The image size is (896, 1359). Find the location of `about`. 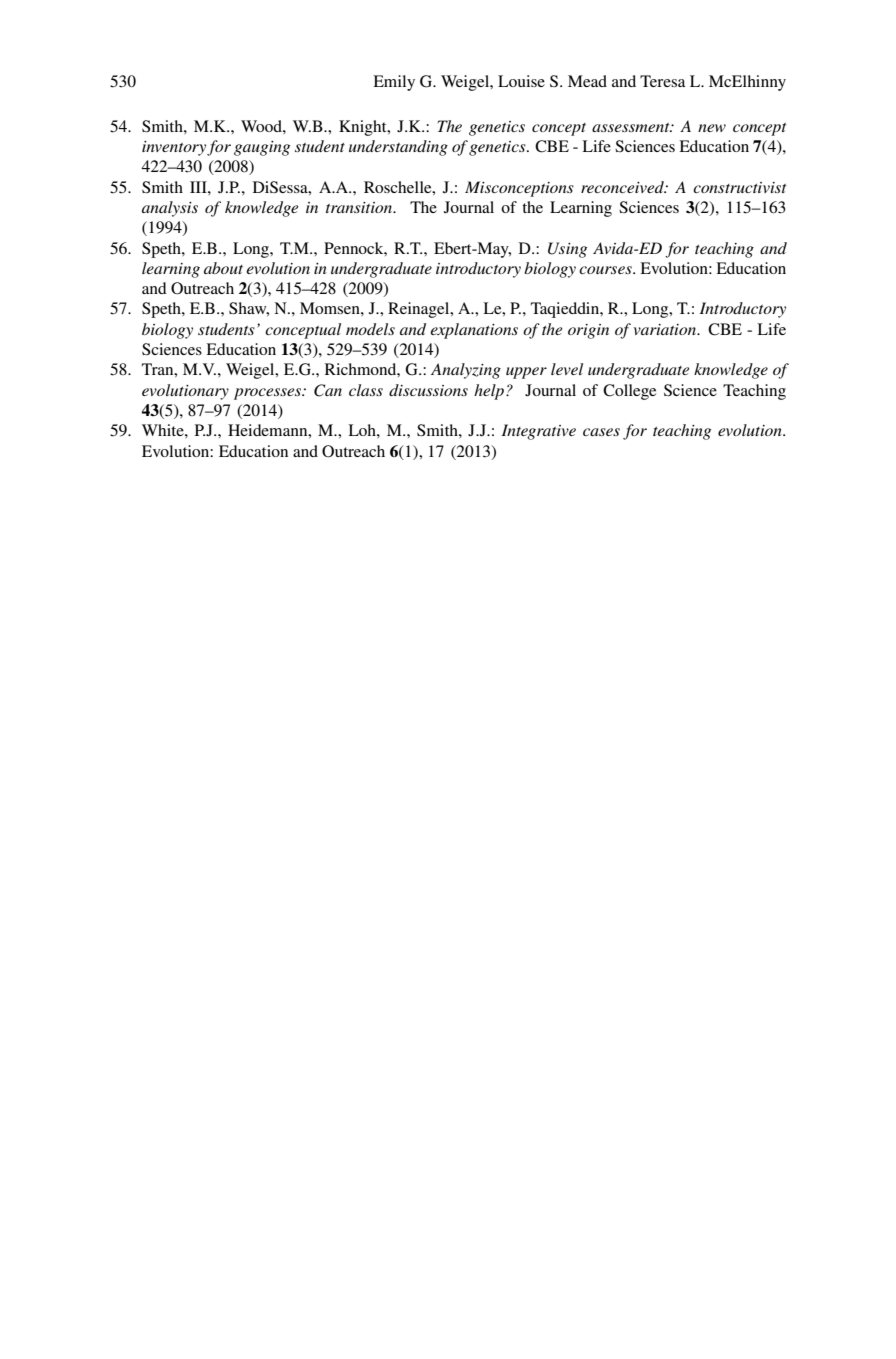

about is located at coordinates (223, 268).
